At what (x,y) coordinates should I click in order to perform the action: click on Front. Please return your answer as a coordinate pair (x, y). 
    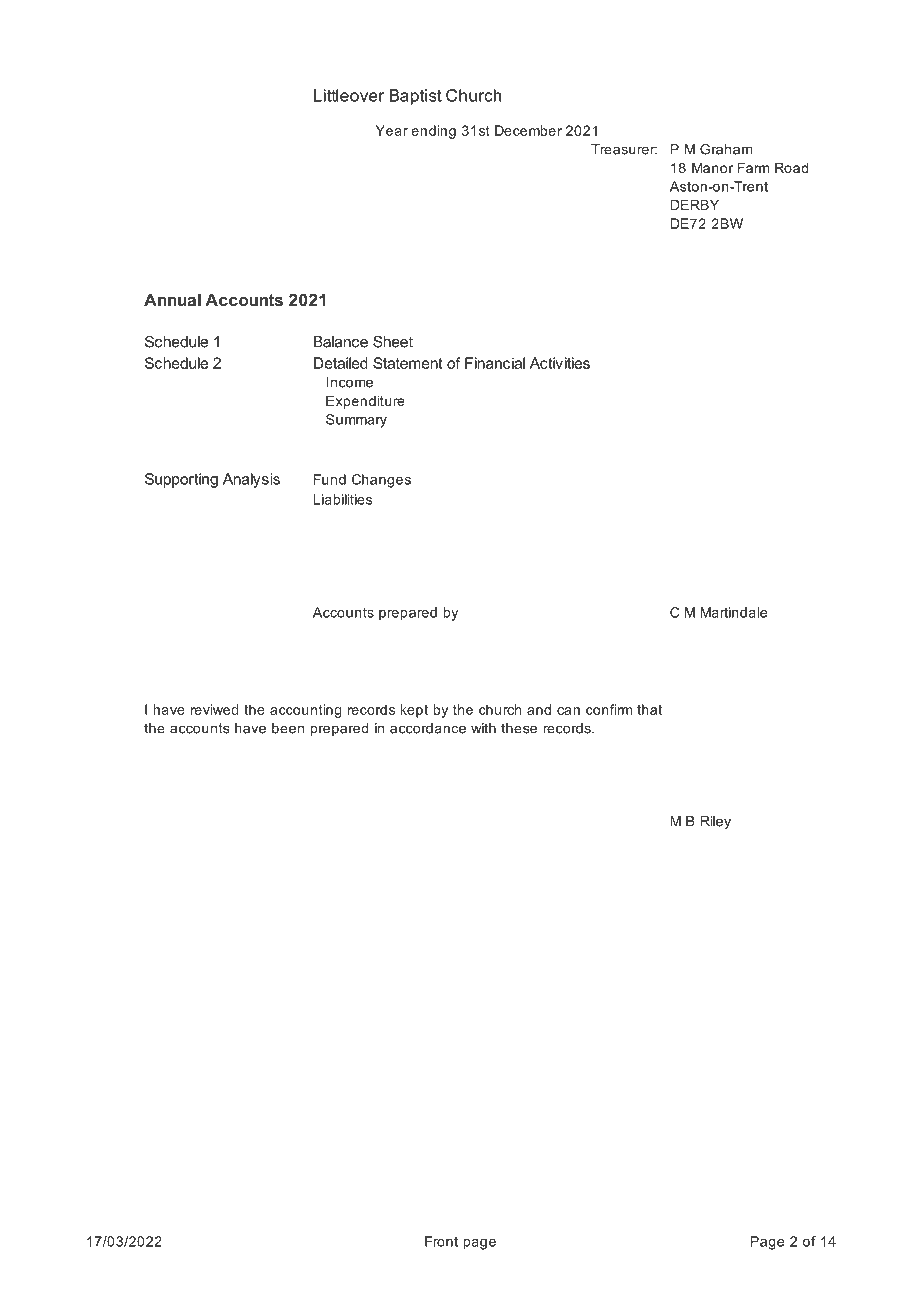
    Looking at the image, I should click on (441, 1241).
